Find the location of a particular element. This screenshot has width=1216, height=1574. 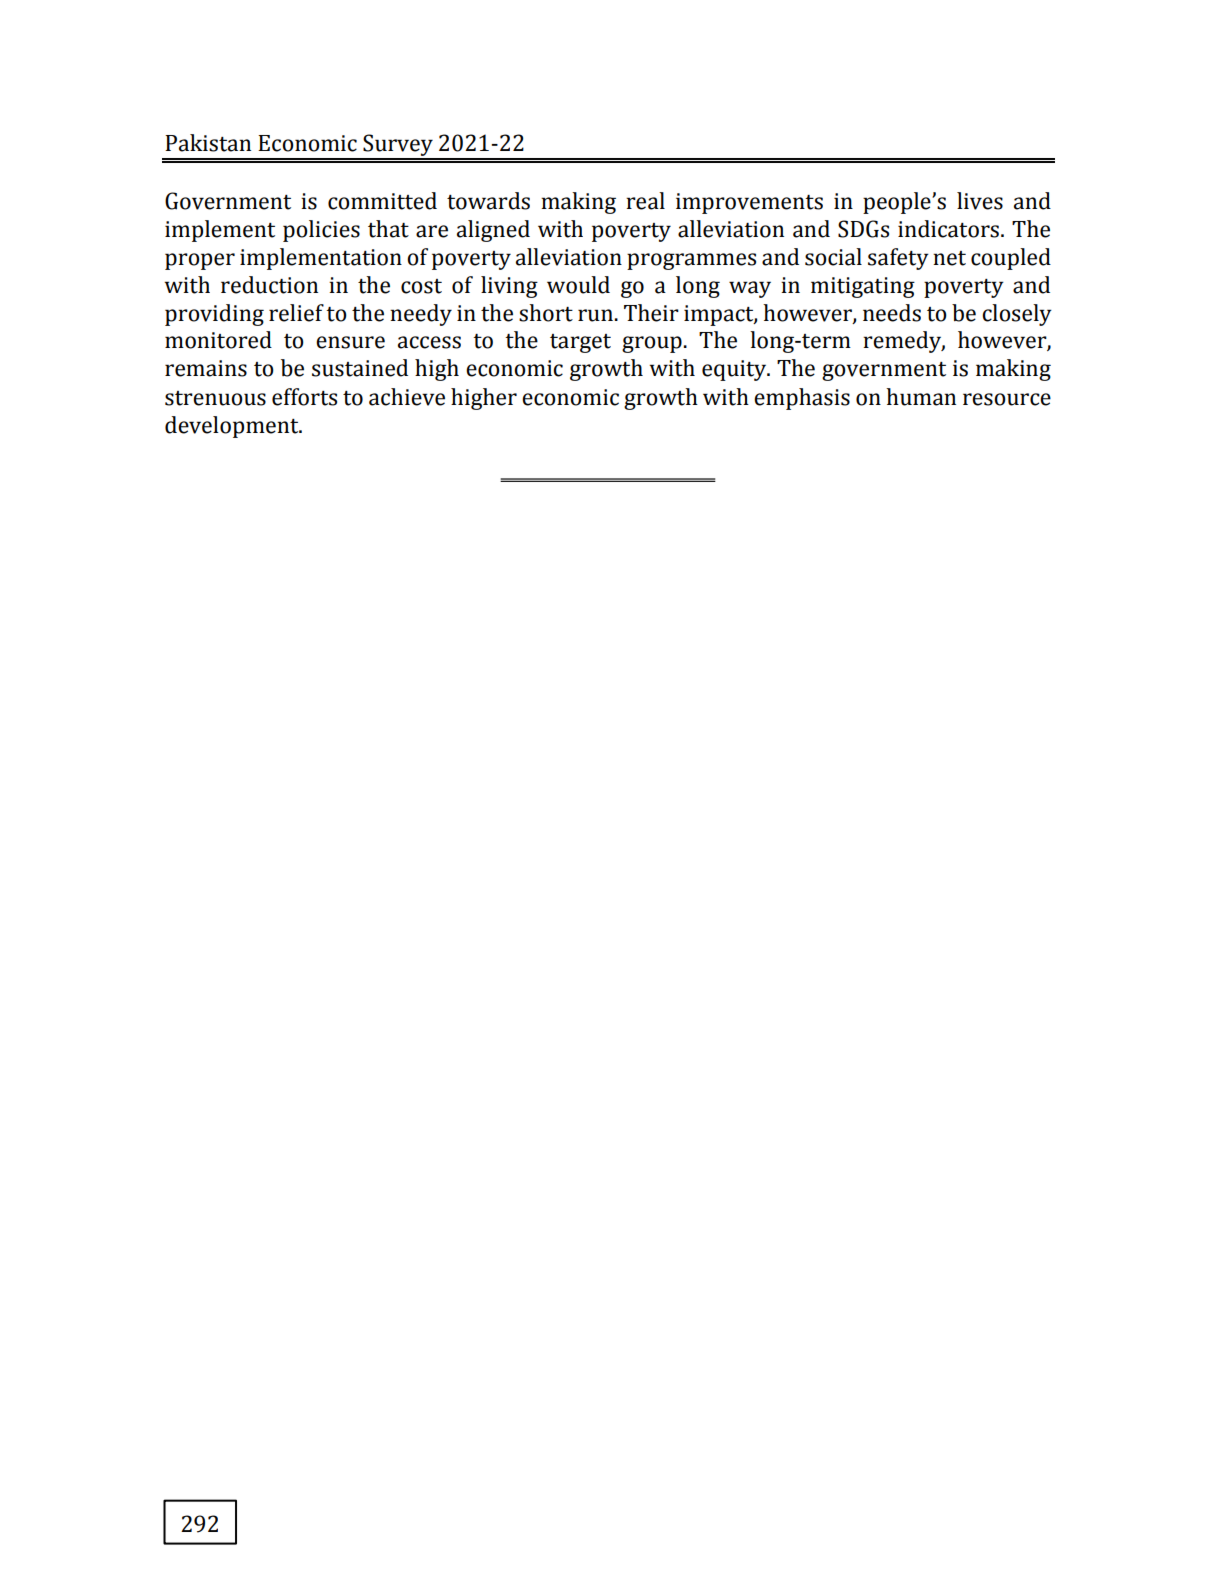

aligned is located at coordinates (493, 231).
